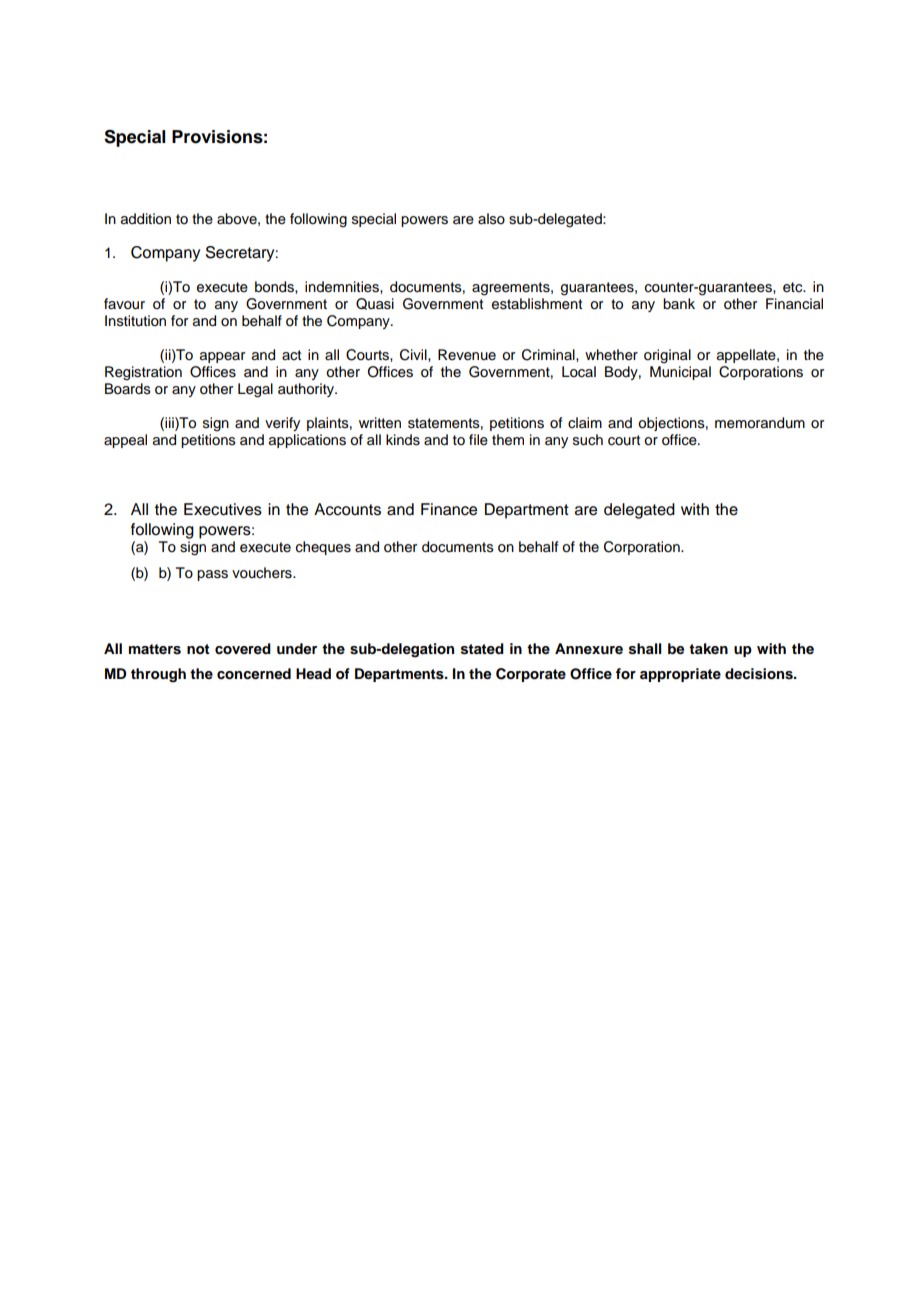  What do you see at coordinates (125, 441) in the screenshot?
I see `appeal` at bounding box center [125, 441].
